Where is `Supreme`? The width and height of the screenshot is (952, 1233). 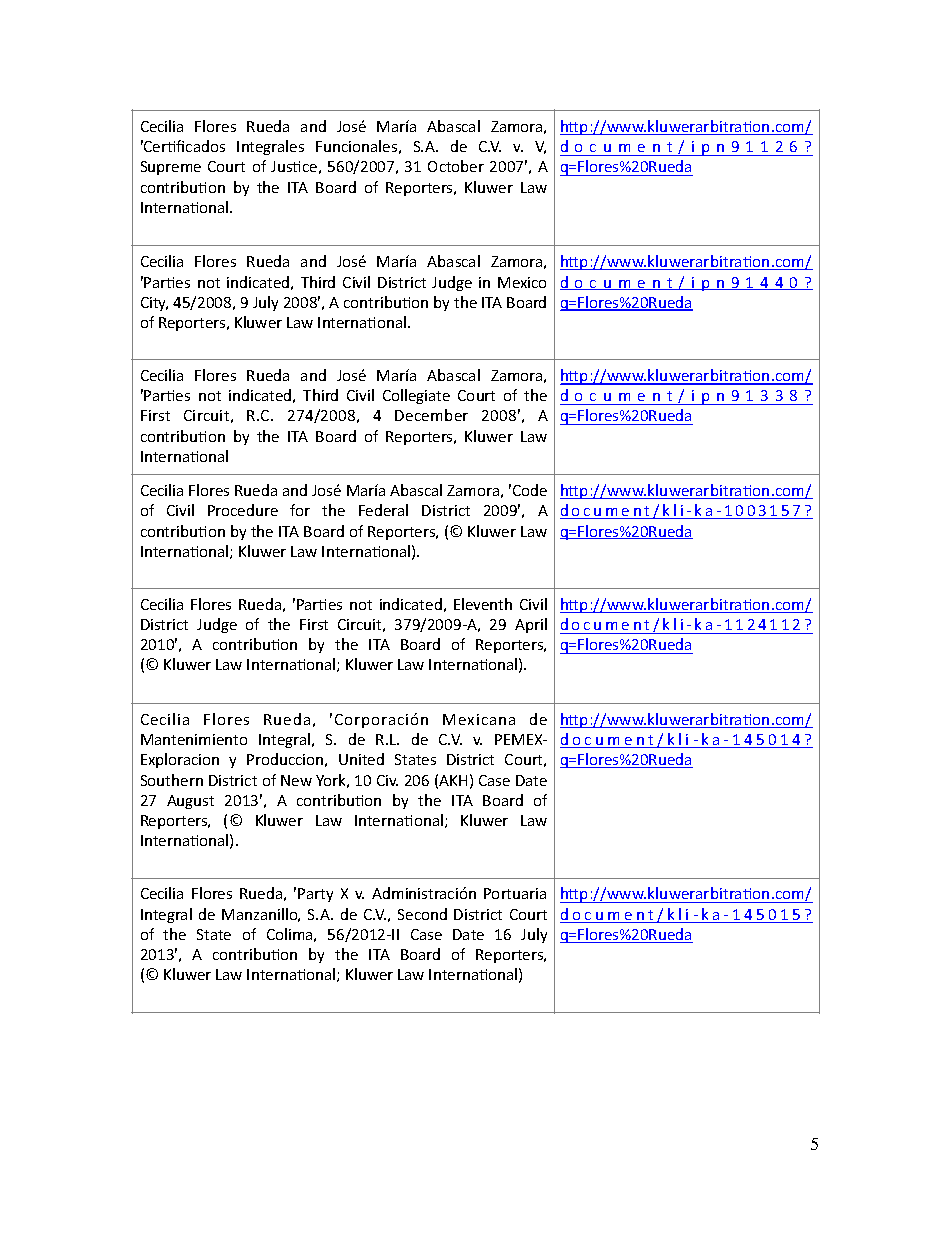 Supreme is located at coordinates (171, 168).
